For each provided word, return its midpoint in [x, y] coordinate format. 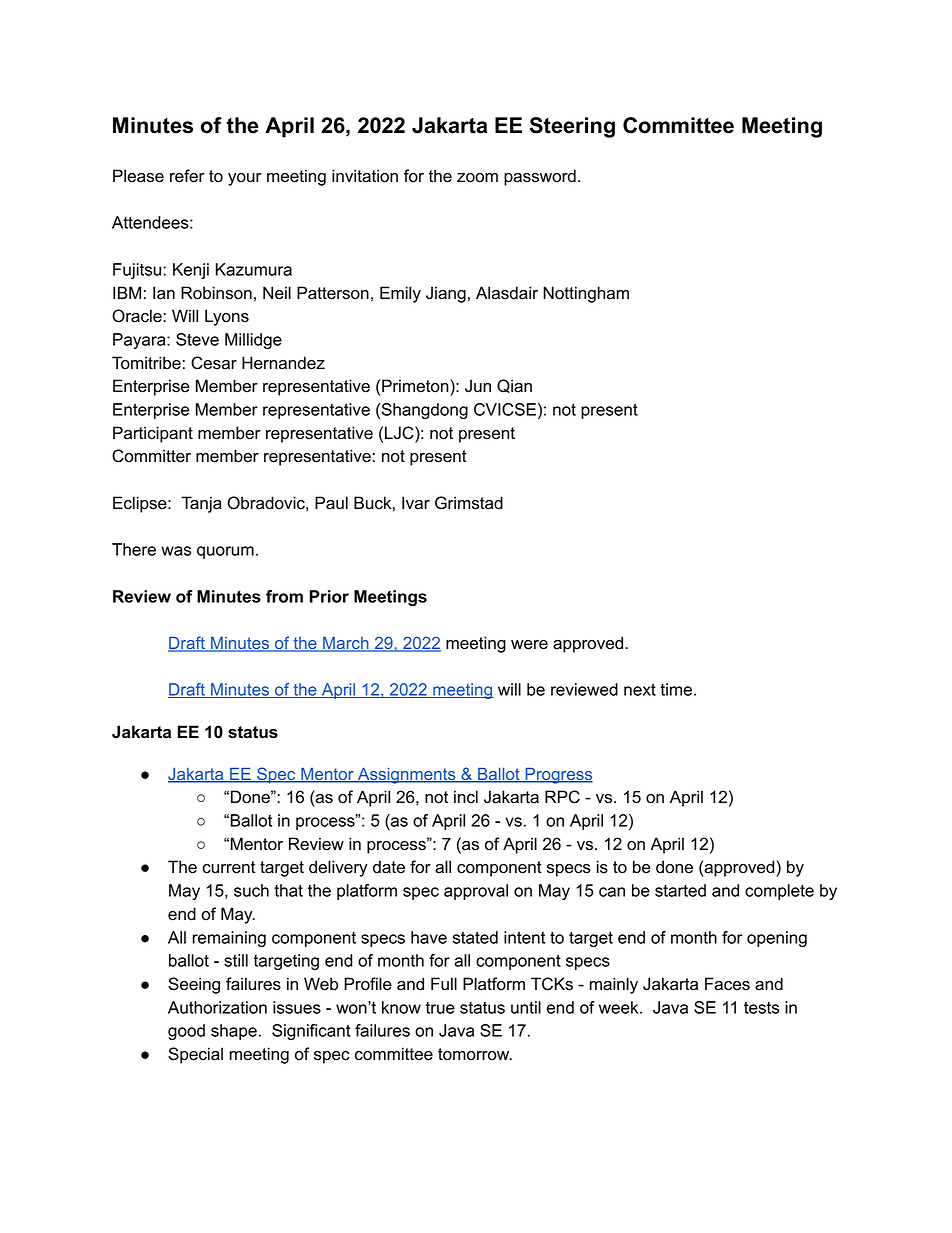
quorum [225, 552]
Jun [478, 386]
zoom [477, 178]
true [440, 1008]
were [529, 645]
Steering [572, 127]
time [677, 689]
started [680, 890]
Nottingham [586, 294]
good [186, 1032]
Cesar [214, 363]
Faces [727, 984]
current [229, 867]
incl [466, 797]
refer [187, 176]
